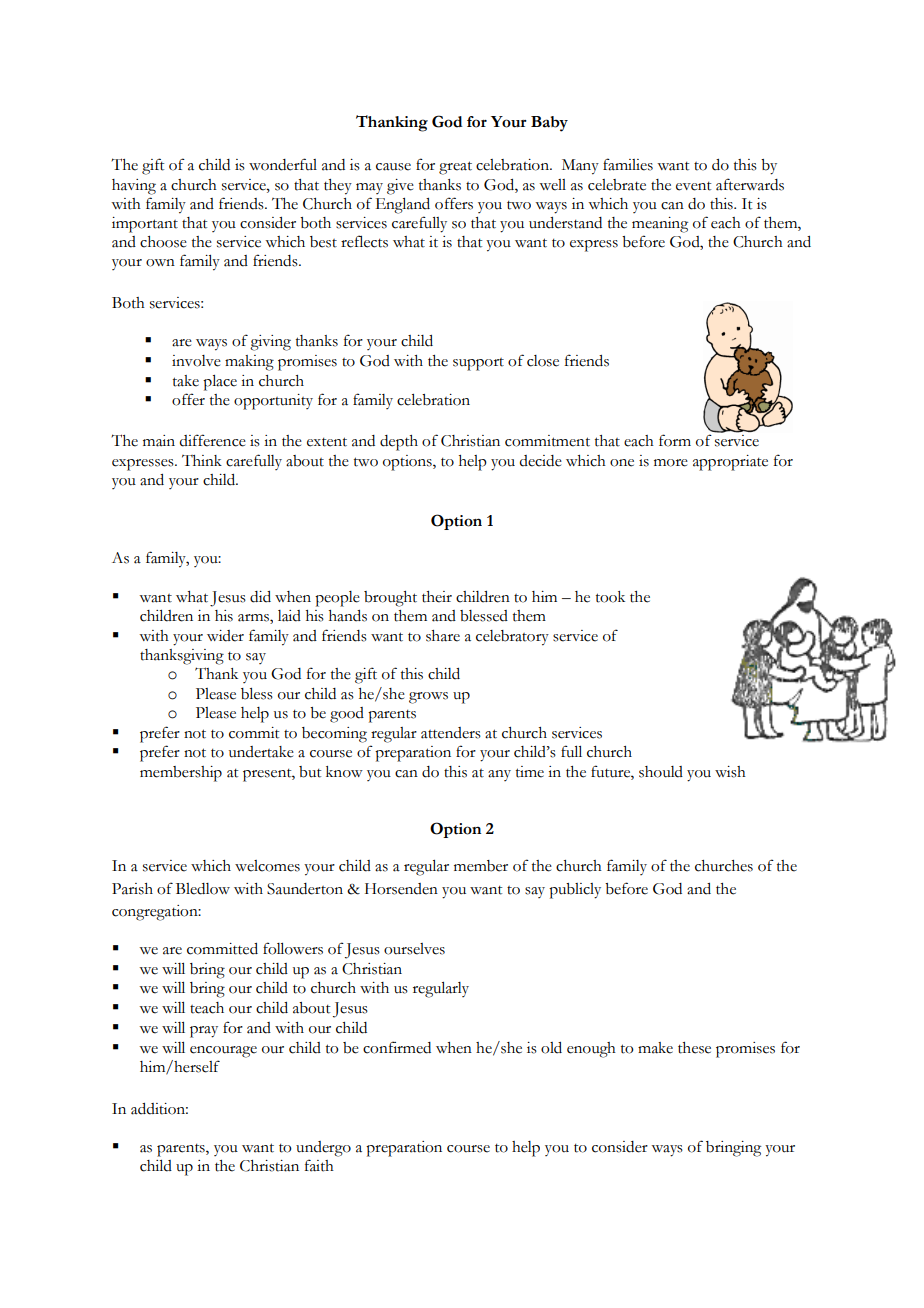  Describe the element at coordinates (455, 168) in the document. I see `great` at that location.
